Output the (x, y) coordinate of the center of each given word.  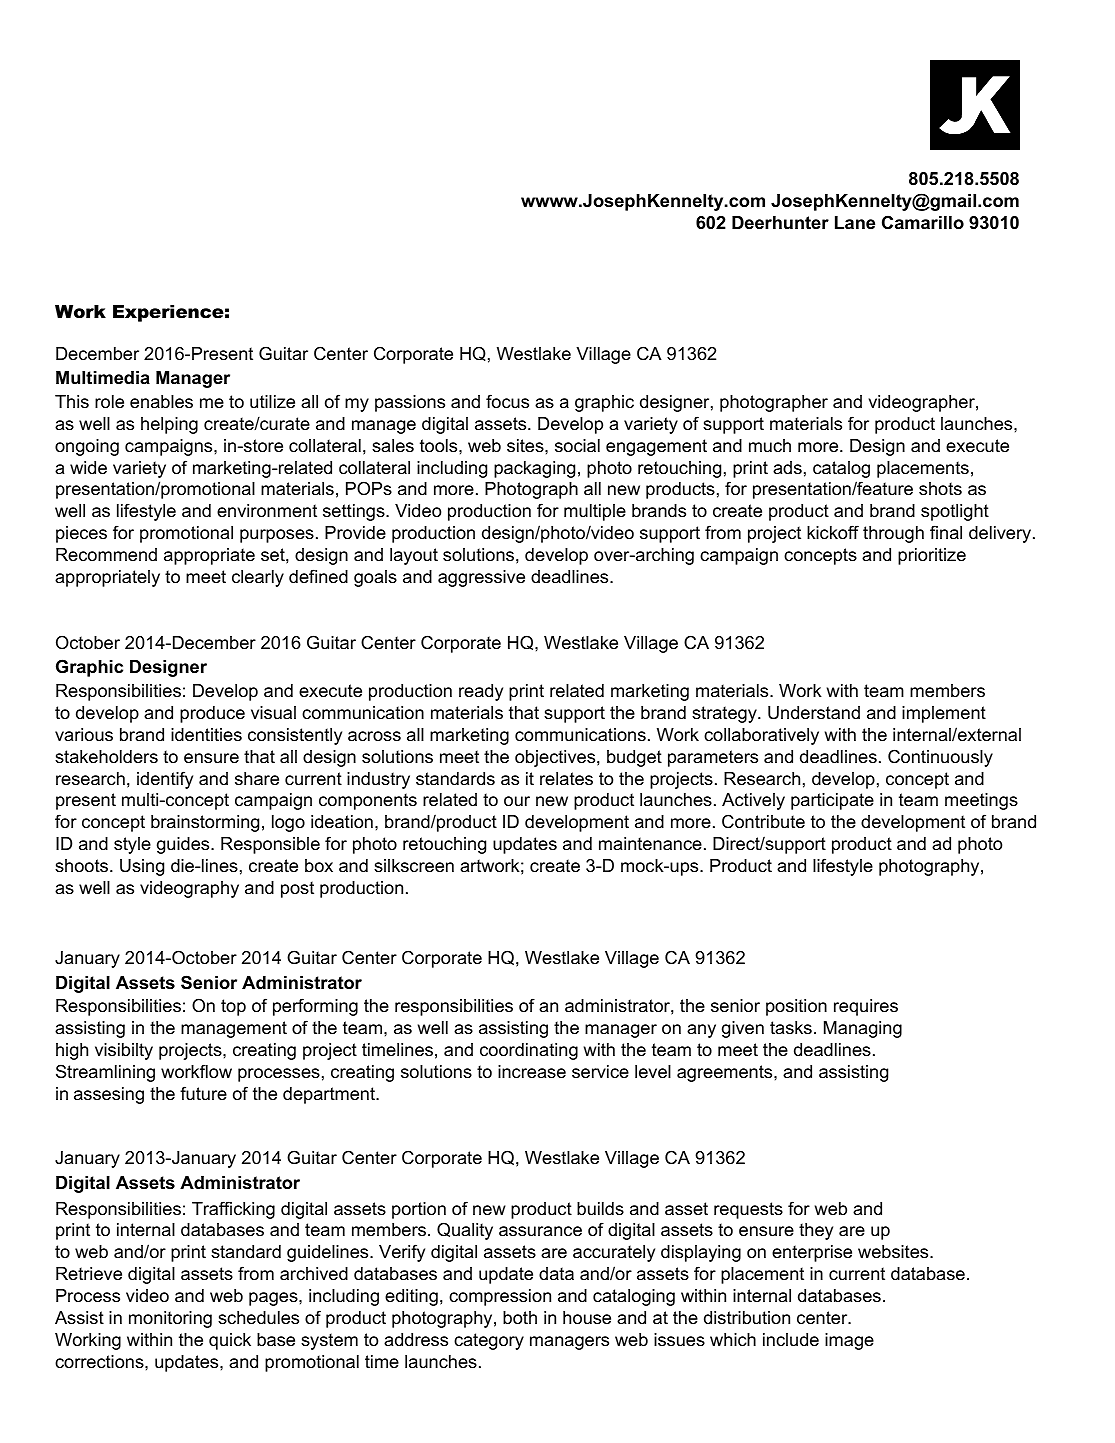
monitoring (170, 1319)
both (520, 1318)
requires (866, 1007)
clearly (258, 578)
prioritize (932, 556)
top (233, 1007)
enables (161, 402)
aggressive (481, 578)
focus (507, 401)
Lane (855, 222)
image (849, 1341)
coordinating (529, 1051)
